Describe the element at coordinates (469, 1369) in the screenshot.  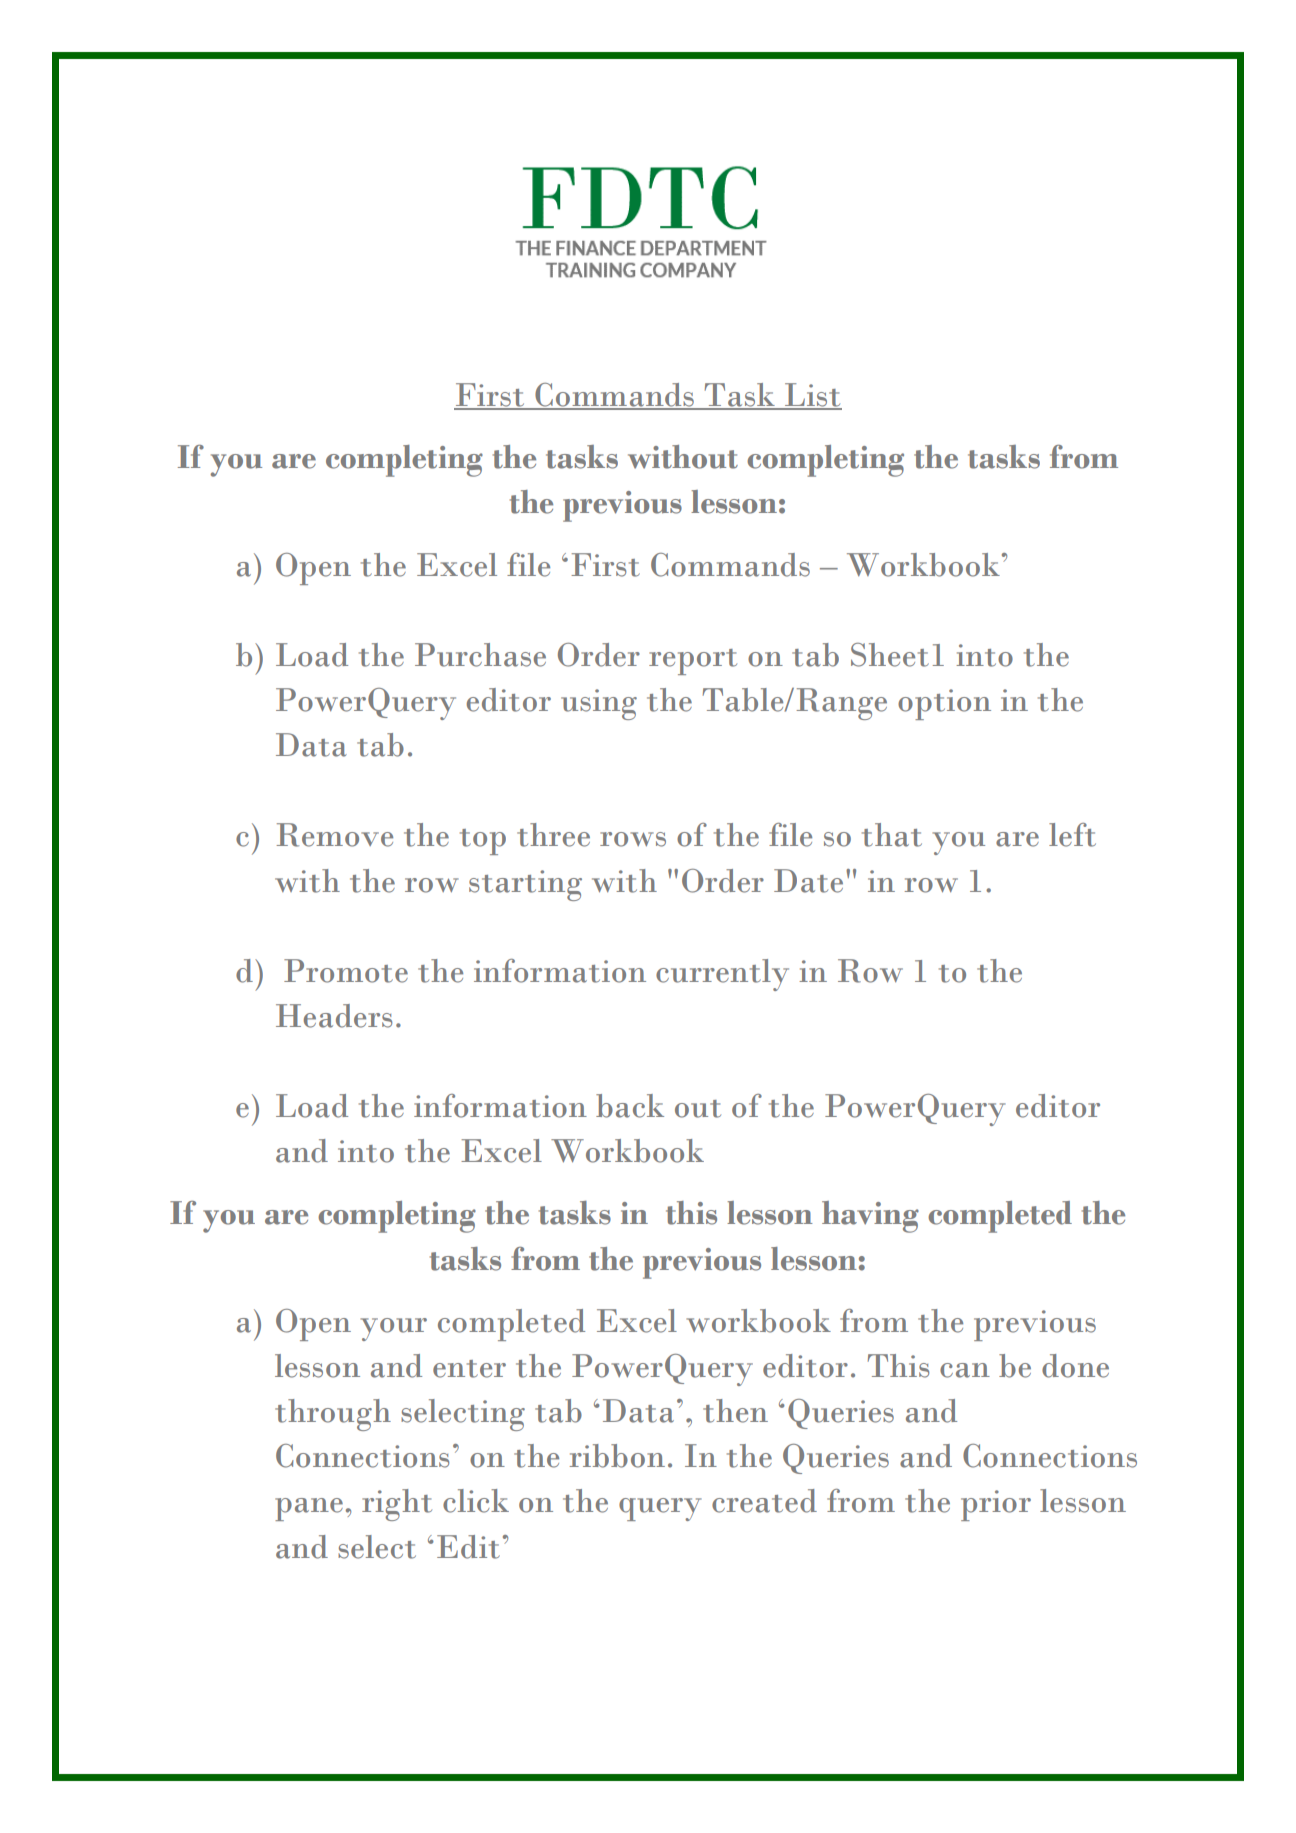
I see `enter` at that location.
